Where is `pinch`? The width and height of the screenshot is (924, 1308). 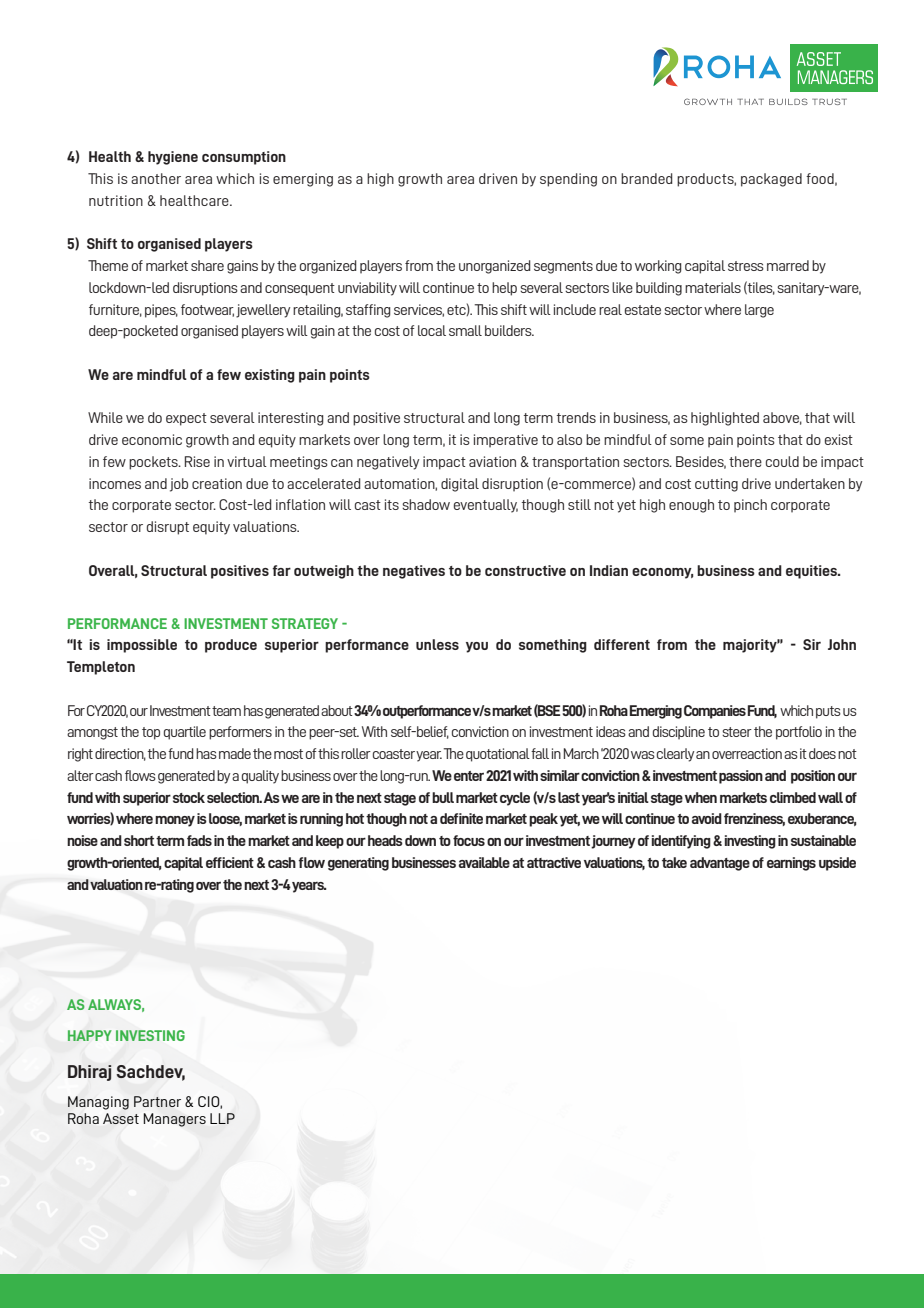 pinch is located at coordinates (750, 506).
